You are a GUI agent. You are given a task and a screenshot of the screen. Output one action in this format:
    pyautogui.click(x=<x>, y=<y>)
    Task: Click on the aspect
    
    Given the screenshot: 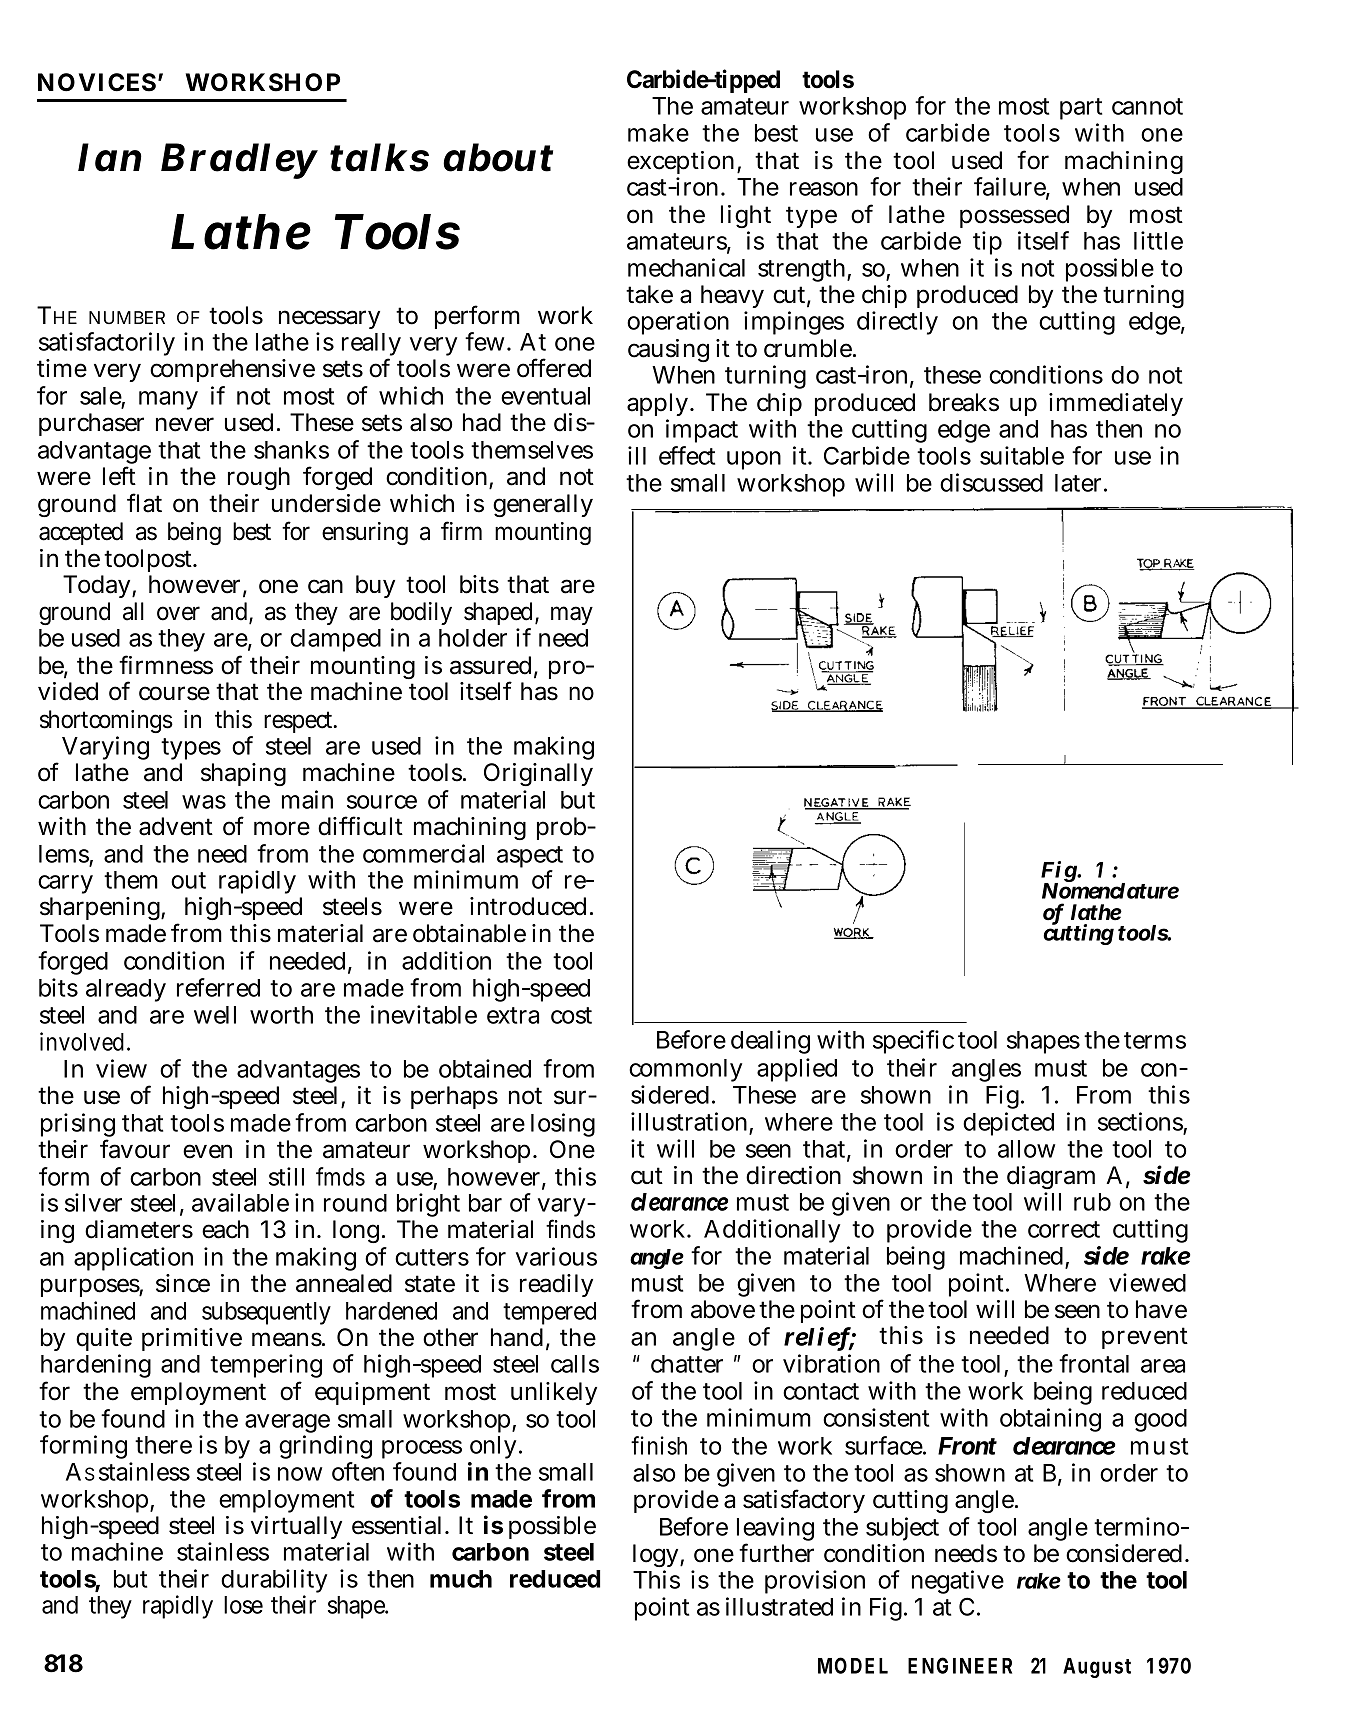 What is the action you would take?
    pyautogui.click(x=530, y=858)
